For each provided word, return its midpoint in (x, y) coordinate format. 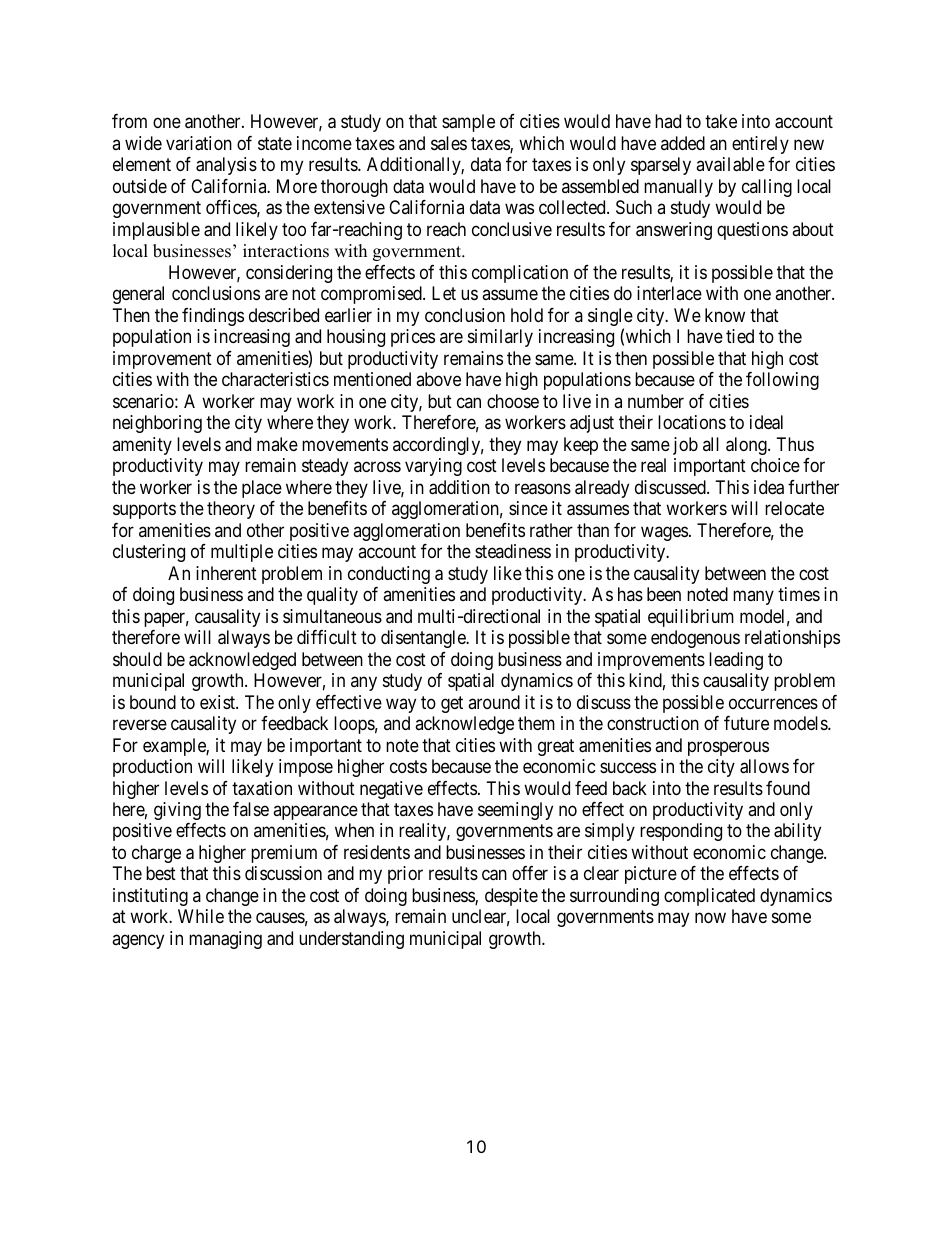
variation (199, 143)
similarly (500, 338)
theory (231, 510)
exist (218, 702)
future (746, 723)
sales (449, 143)
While (201, 916)
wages (664, 533)
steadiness (513, 551)
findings (213, 317)
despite (511, 897)
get (452, 704)
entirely (760, 145)
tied (740, 336)
